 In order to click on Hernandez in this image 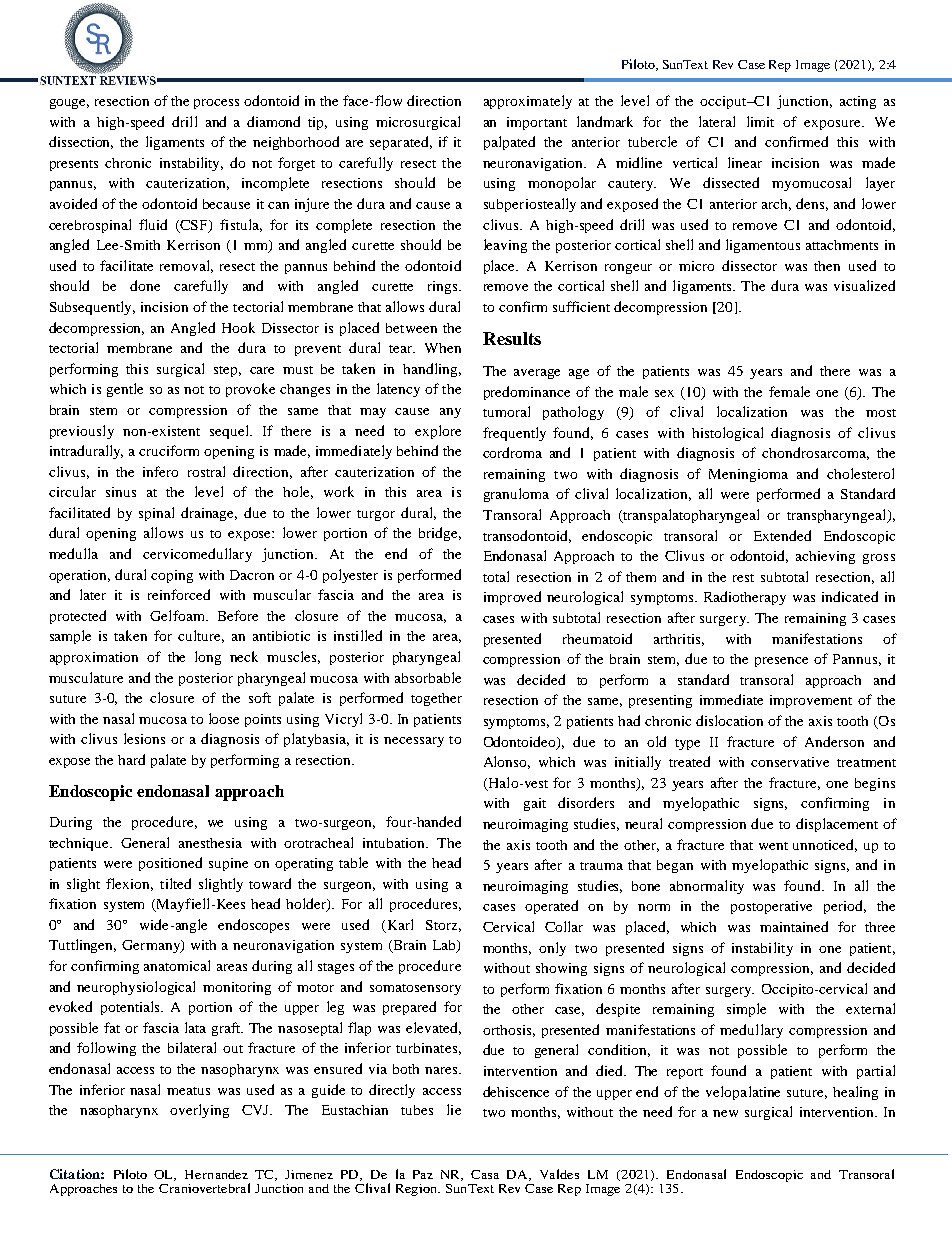, I will do `click(216, 1174)`.
